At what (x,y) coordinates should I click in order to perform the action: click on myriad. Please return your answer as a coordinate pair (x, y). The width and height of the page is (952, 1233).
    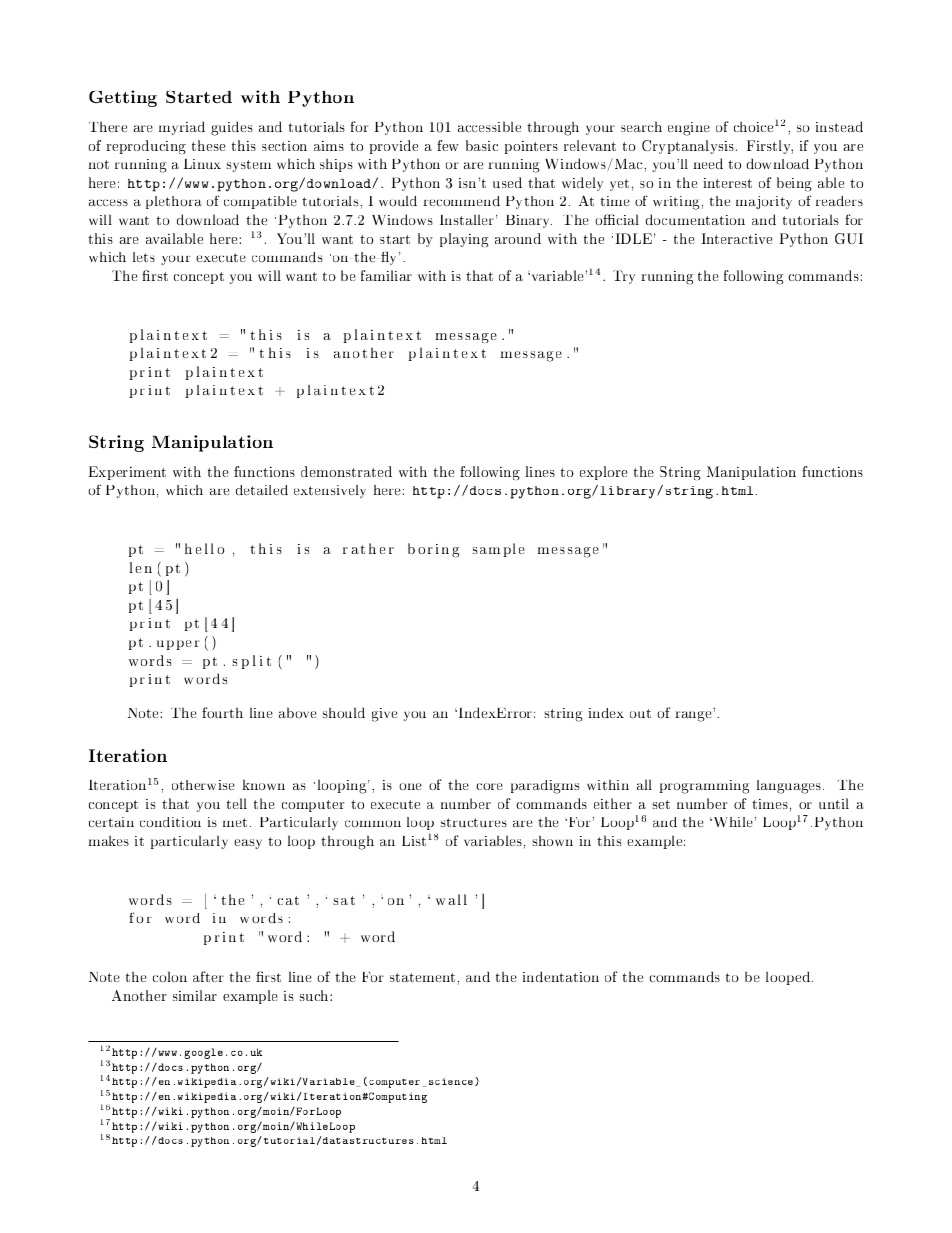
    Looking at the image, I should click on (182, 128).
